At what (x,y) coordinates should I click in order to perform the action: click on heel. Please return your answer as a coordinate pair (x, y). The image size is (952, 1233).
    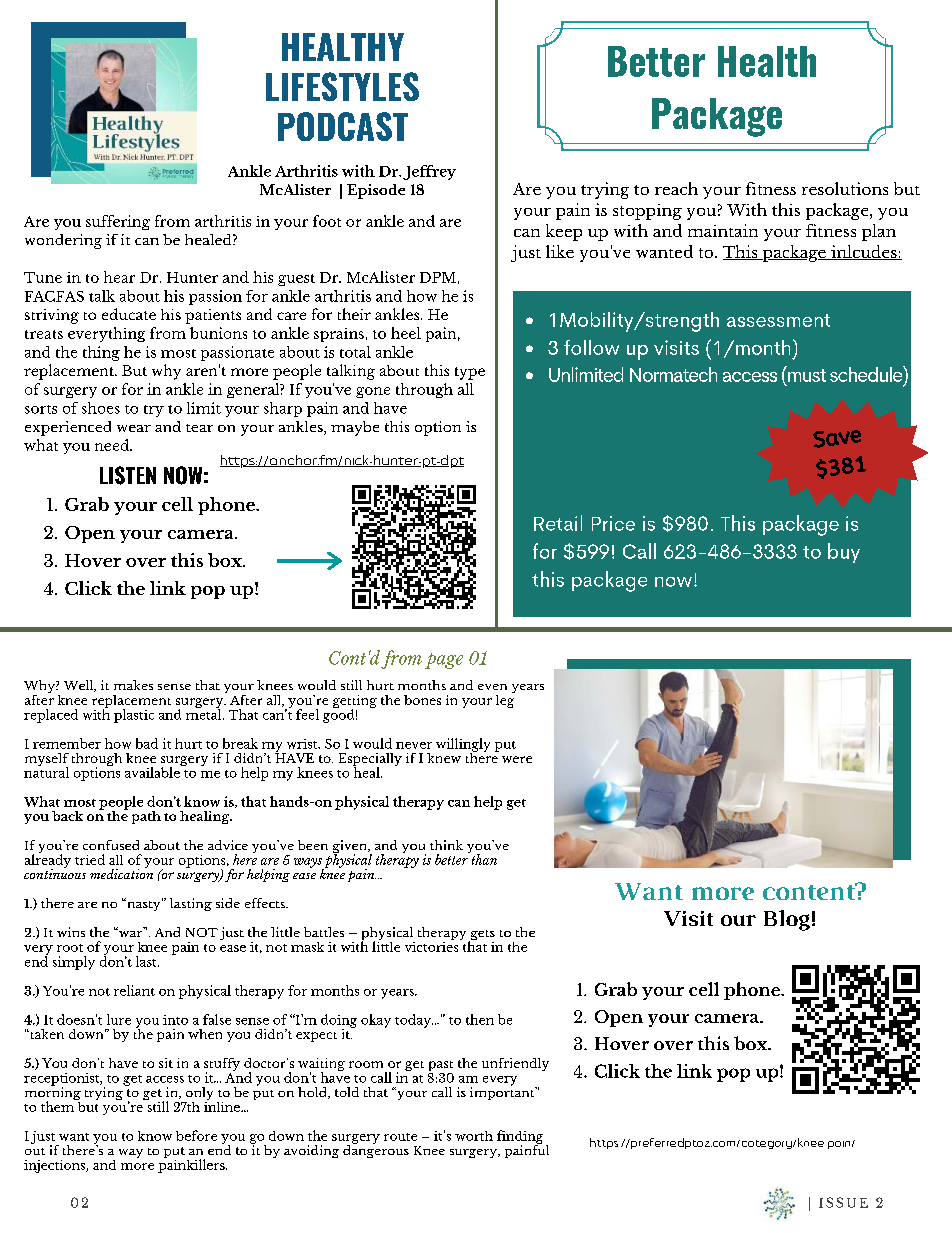
    Looking at the image, I should click on (406, 333).
